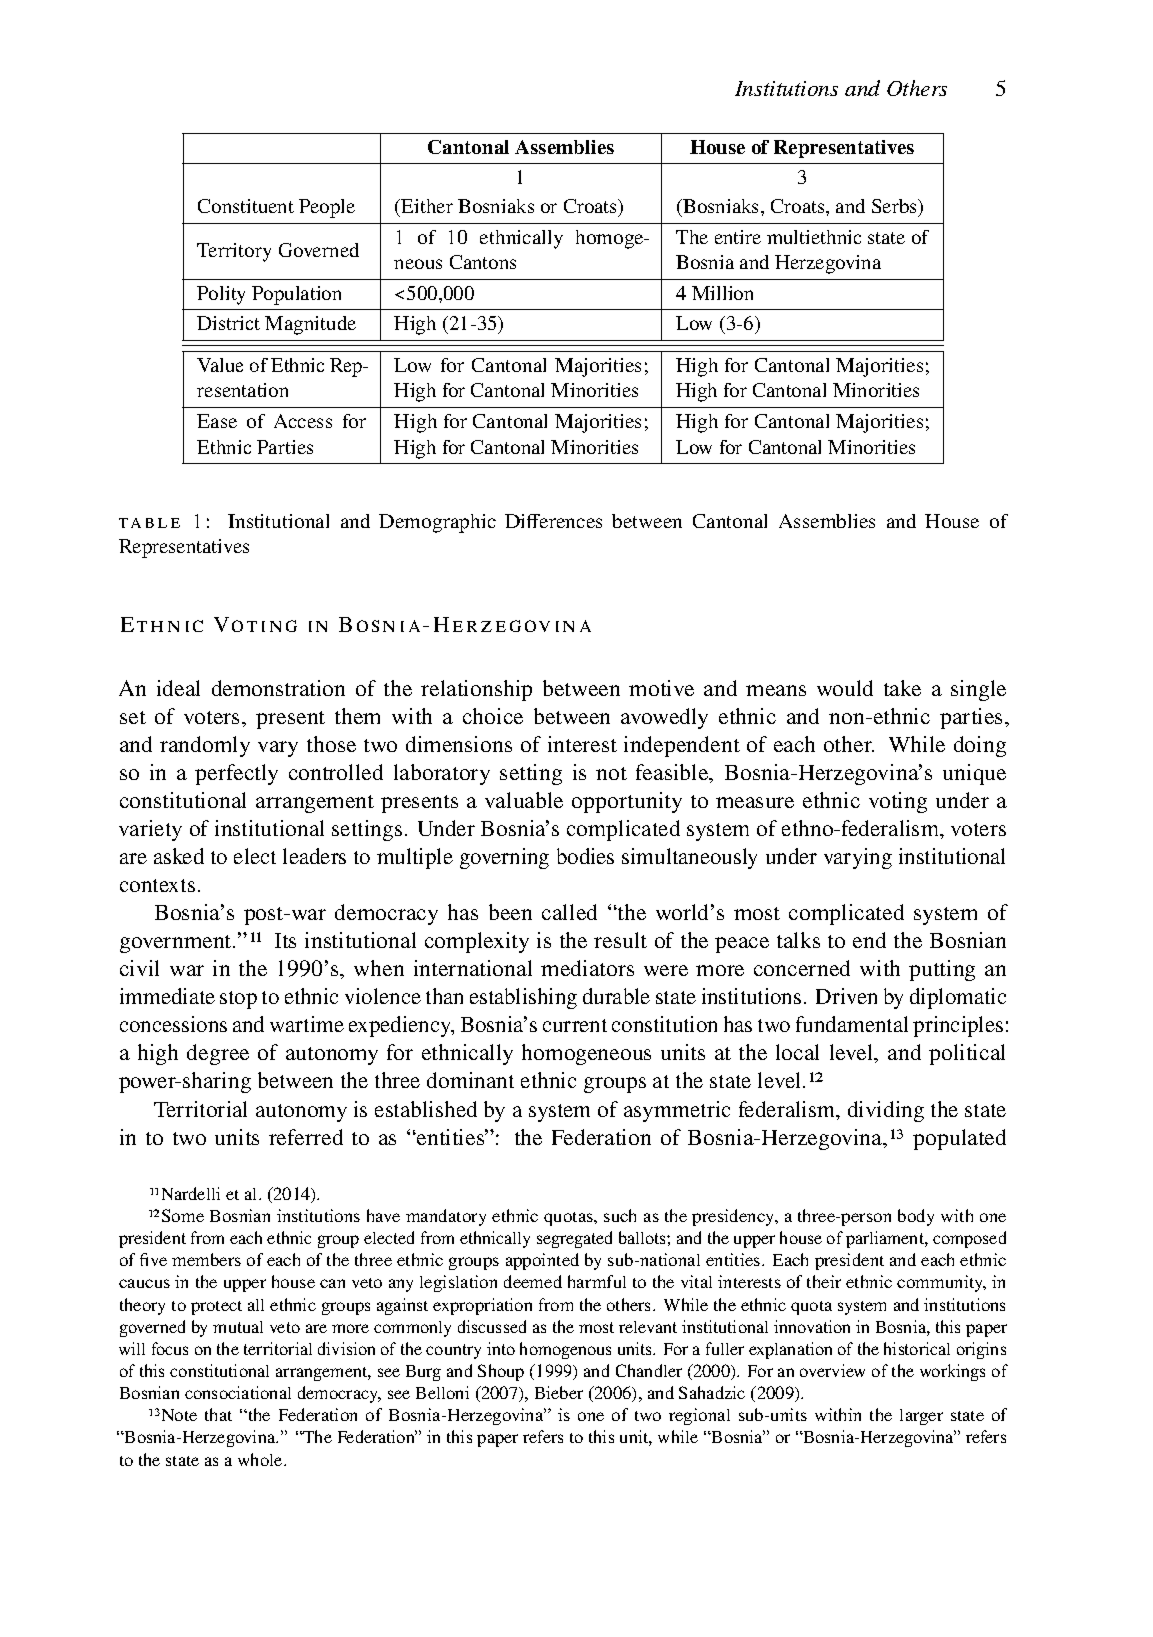 This document has width=1153, height=1637. What do you see at coordinates (218, 1414) in the document?
I see `that` at bounding box center [218, 1414].
